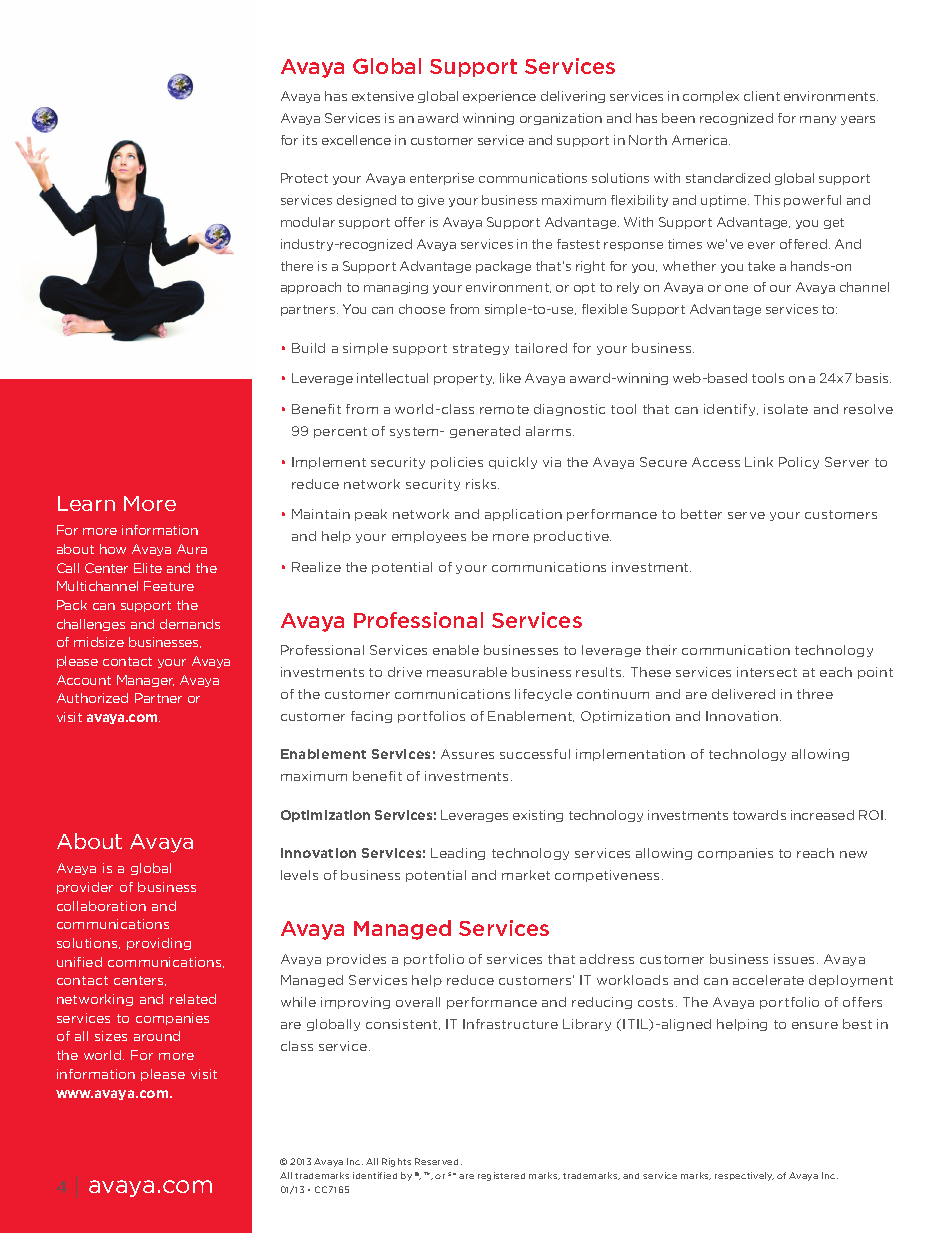 This page has width=952, height=1233. I want to click on many, so click(818, 120).
